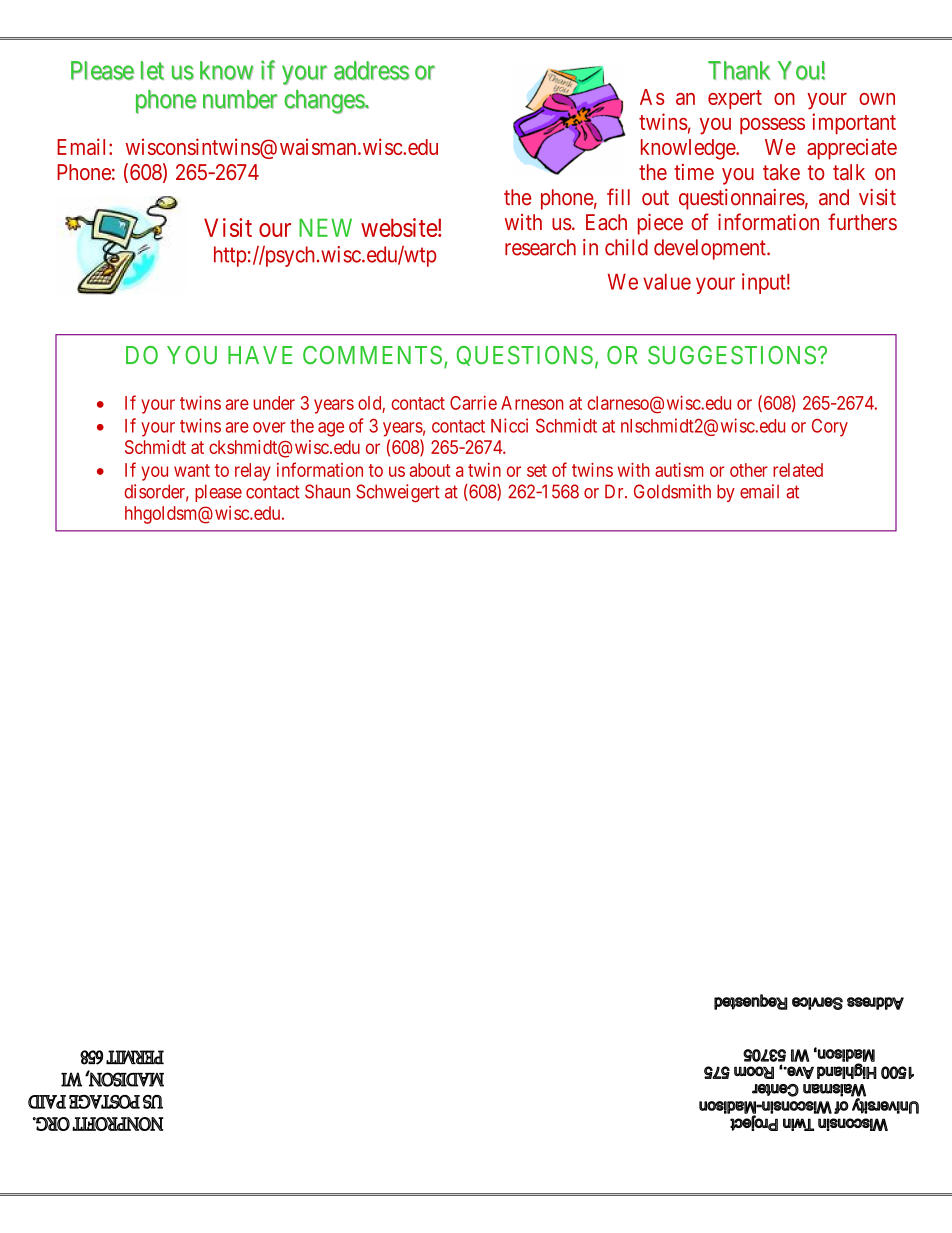 Image resolution: width=952 pixels, height=1233 pixels. What do you see at coordinates (372, 355) in the screenshot?
I see `COMMENTS` at bounding box center [372, 355].
